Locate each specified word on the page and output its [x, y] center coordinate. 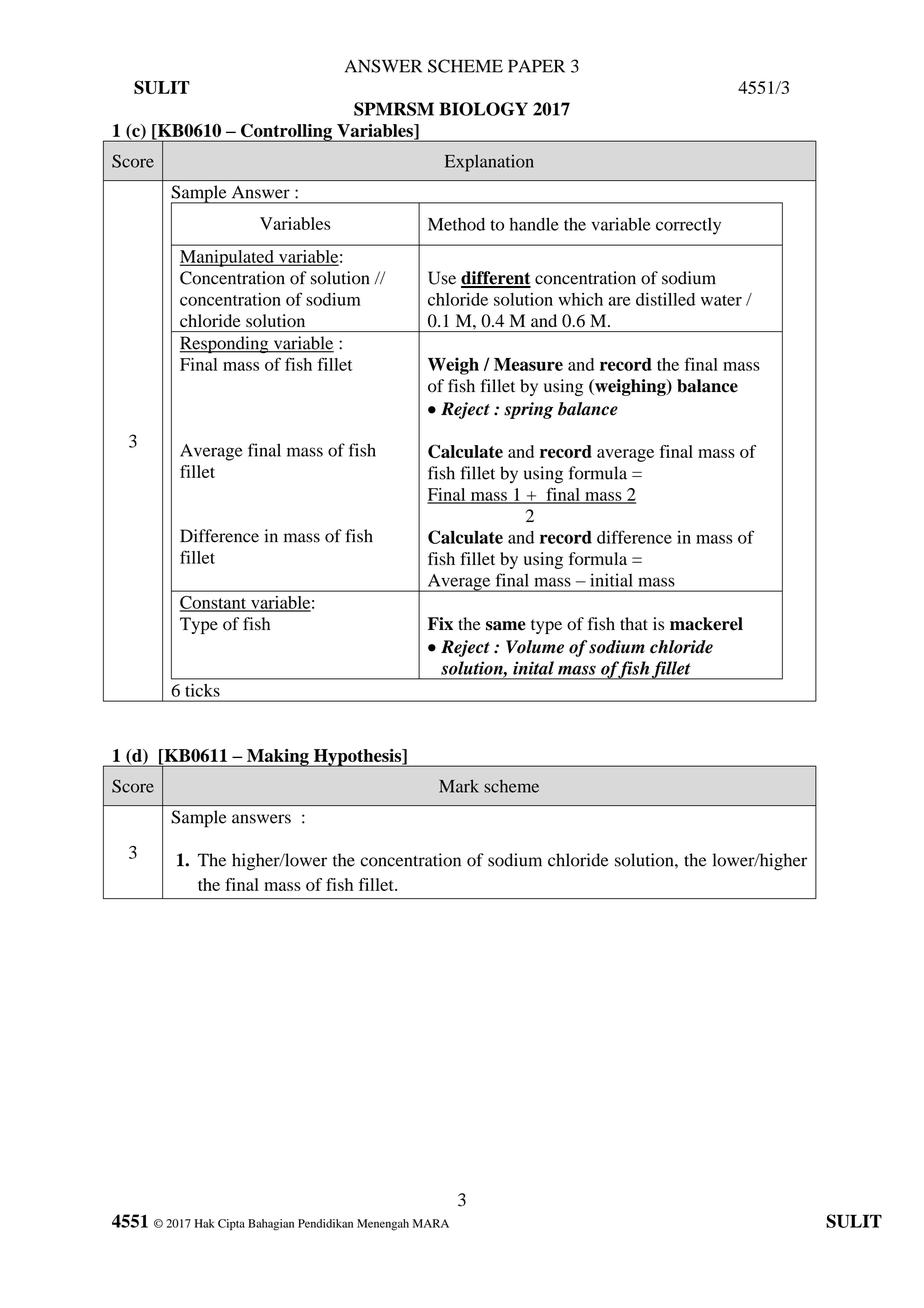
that [634, 623]
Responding [225, 345]
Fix [440, 623]
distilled [665, 299]
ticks [202, 690]
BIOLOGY [483, 109]
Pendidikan [325, 1223]
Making [278, 758]
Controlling [286, 133]
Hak [205, 1223]
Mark [459, 786]
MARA [431, 1223]
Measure [528, 364]
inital [533, 668]
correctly [688, 226]
